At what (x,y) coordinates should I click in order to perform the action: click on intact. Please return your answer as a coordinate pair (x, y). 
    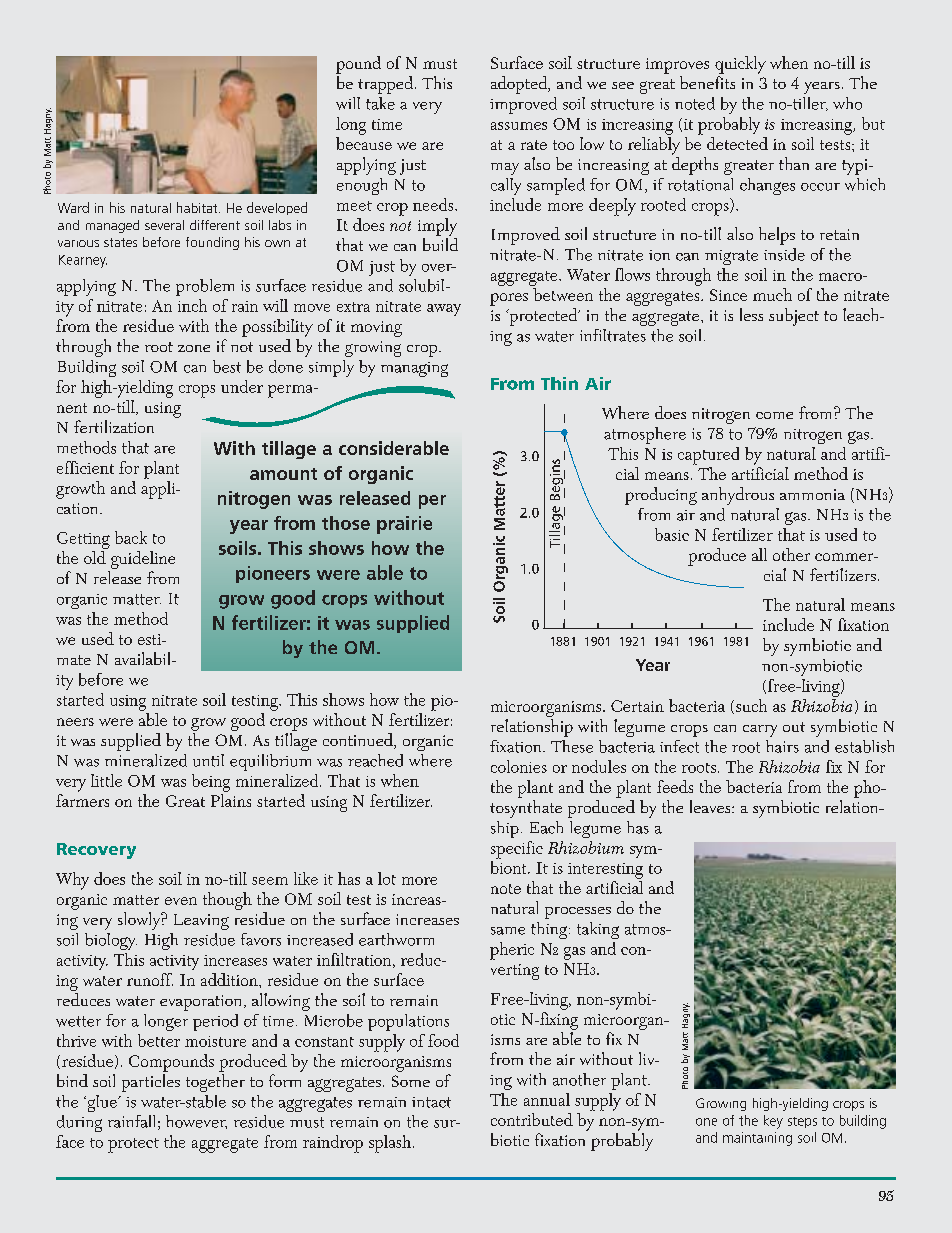
    Looking at the image, I should click on (431, 1102).
